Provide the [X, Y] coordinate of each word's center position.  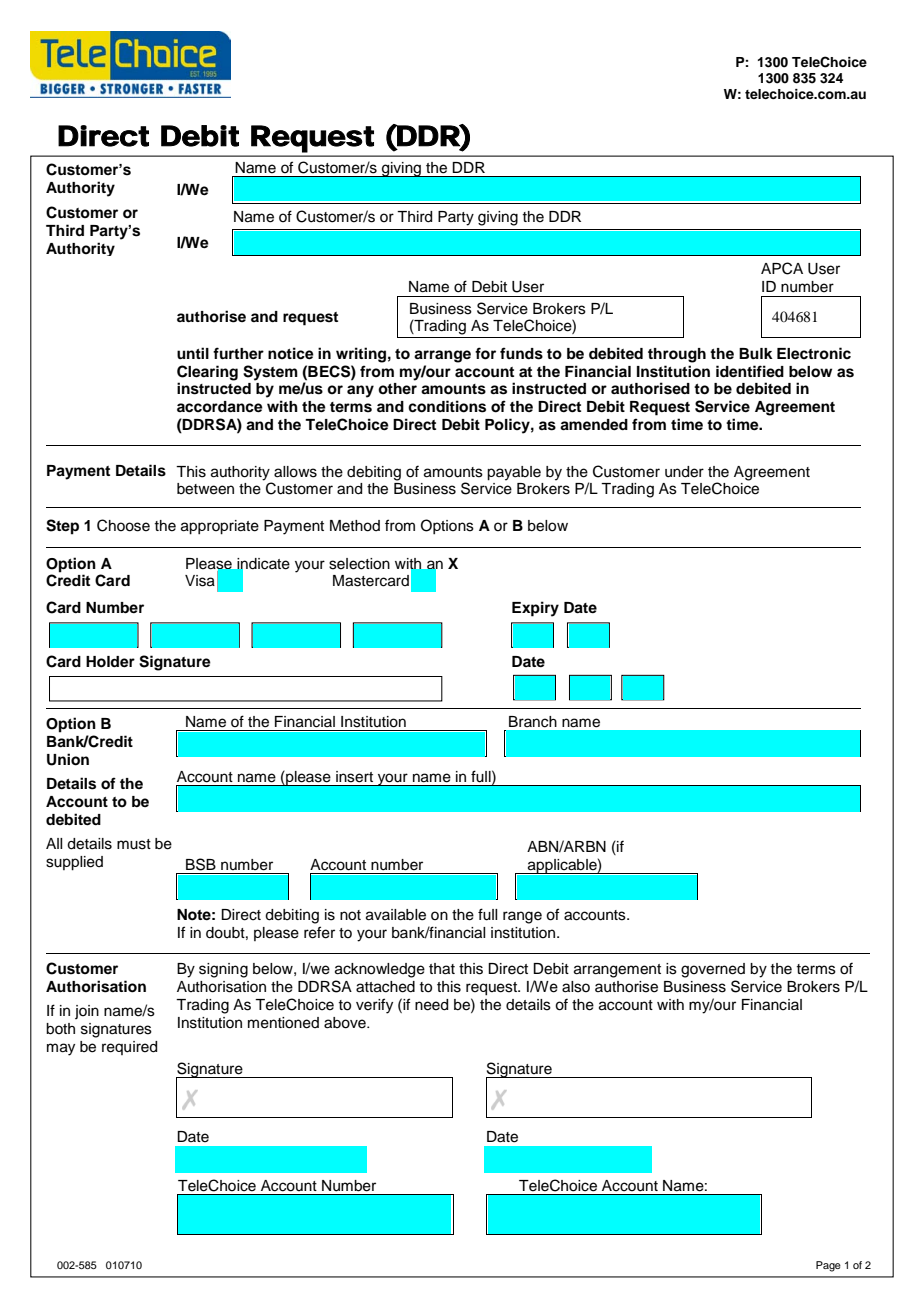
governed [713, 970]
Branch [533, 722]
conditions [447, 406]
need [431, 1005]
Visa [200, 581]
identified [750, 371]
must [134, 844]
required [129, 1048]
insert [354, 777]
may [61, 1049]
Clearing [207, 373]
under [684, 472]
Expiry [535, 609]
